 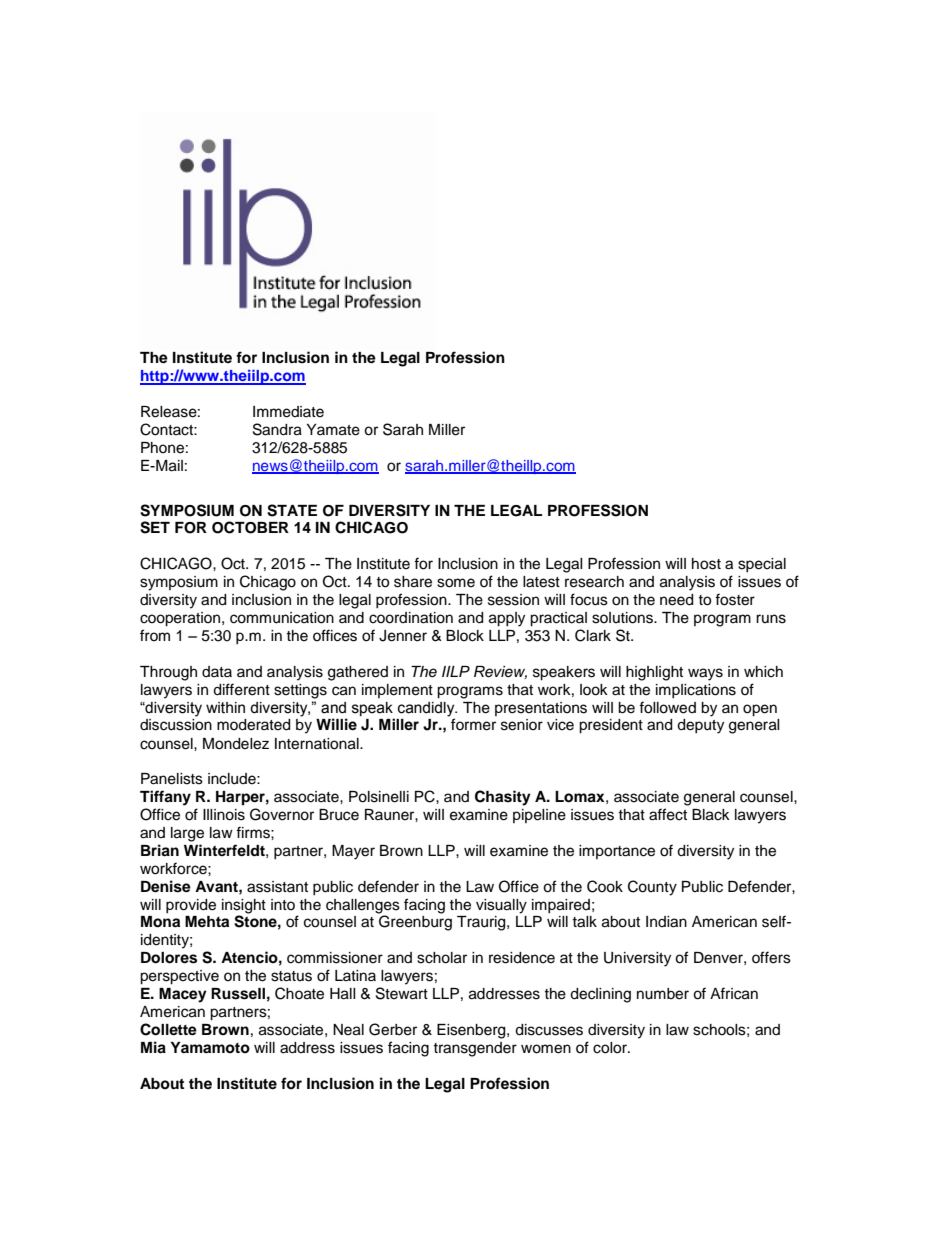 I want to click on host, so click(x=706, y=564).
